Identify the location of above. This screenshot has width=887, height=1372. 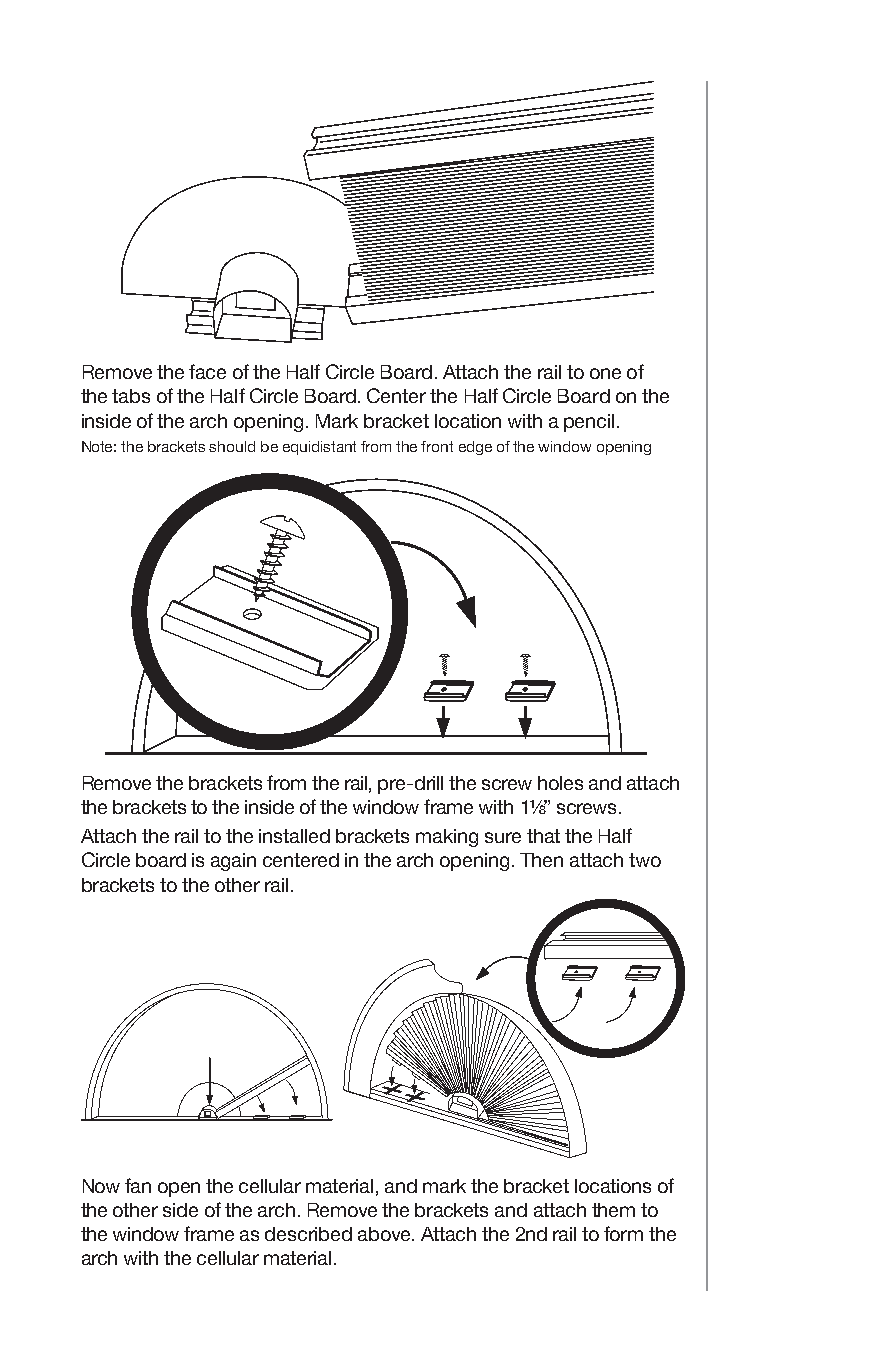
(385, 1234).
